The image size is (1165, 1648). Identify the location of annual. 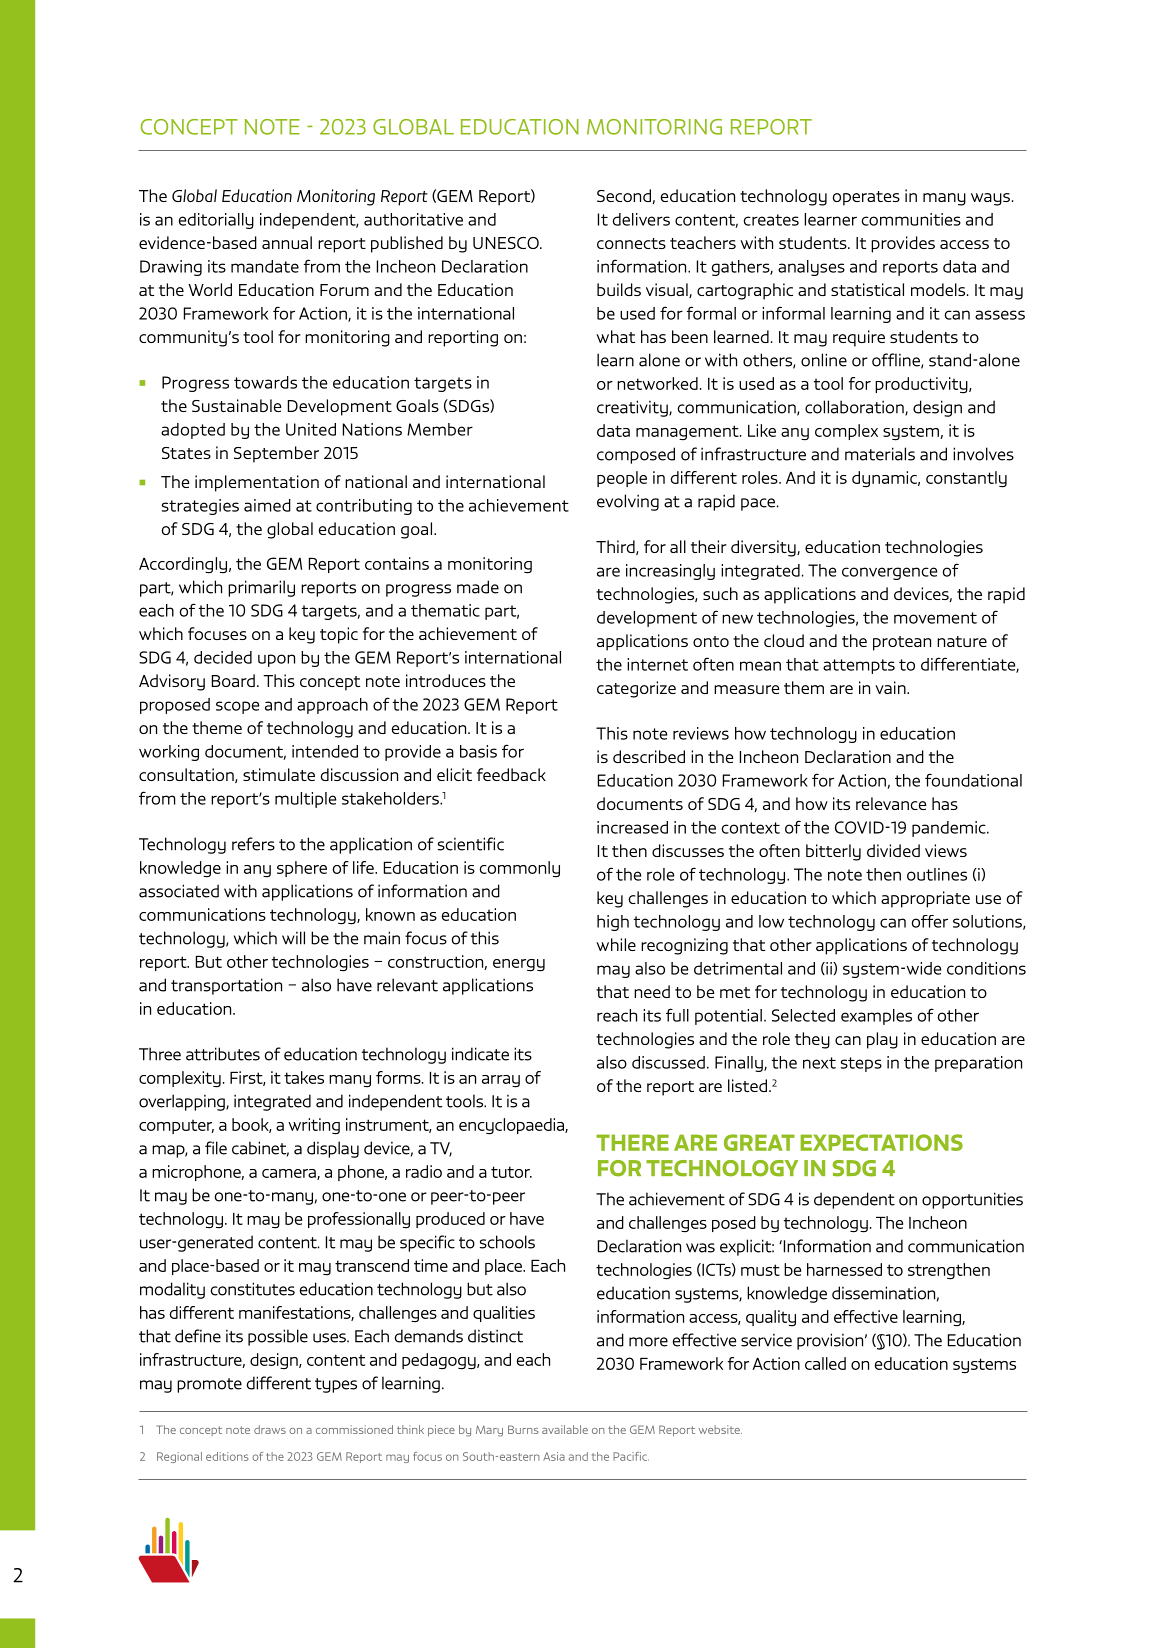
(287, 242).
